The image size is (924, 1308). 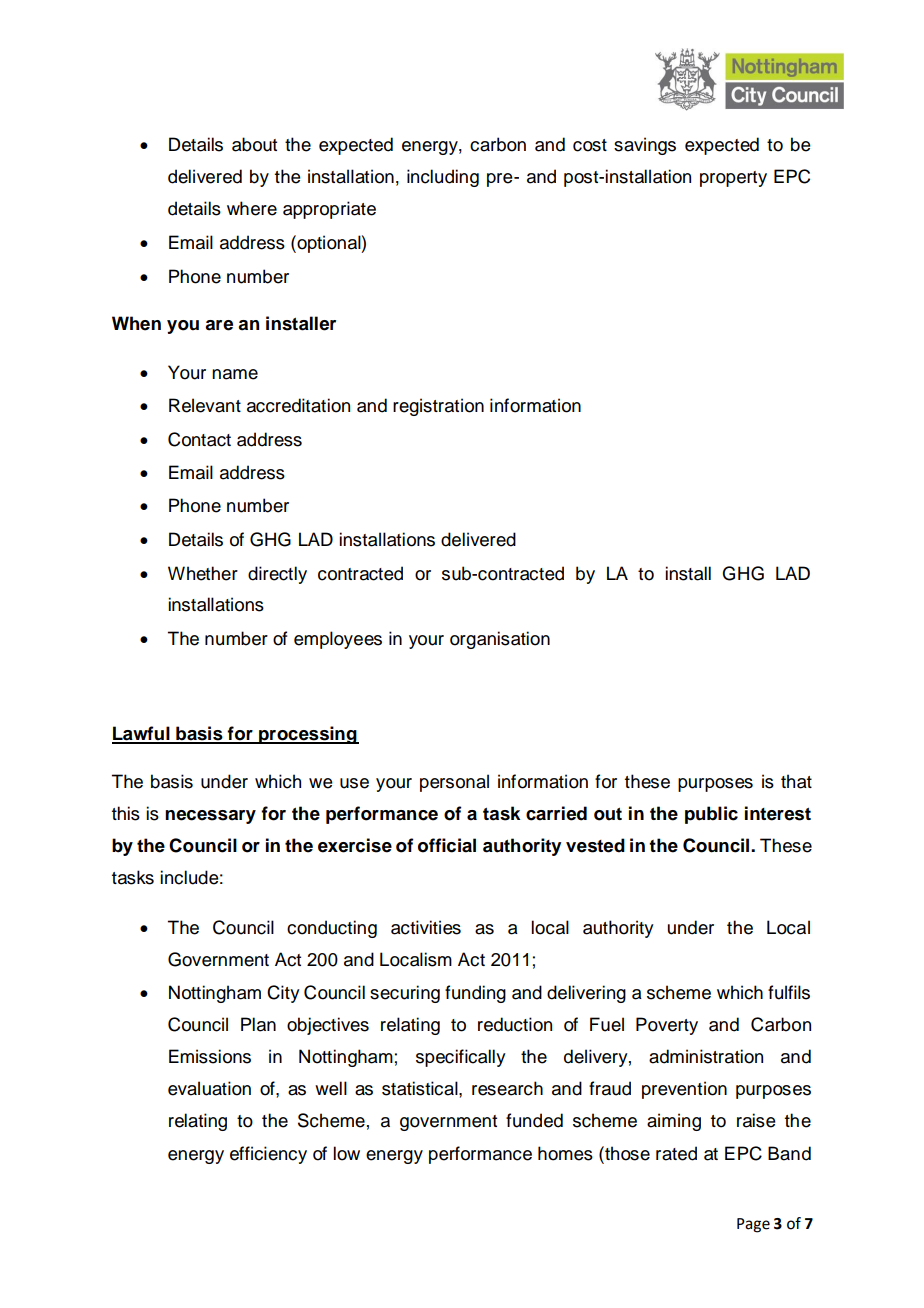 What do you see at coordinates (283, 994) in the image?
I see `City` at bounding box center [283, 994].
